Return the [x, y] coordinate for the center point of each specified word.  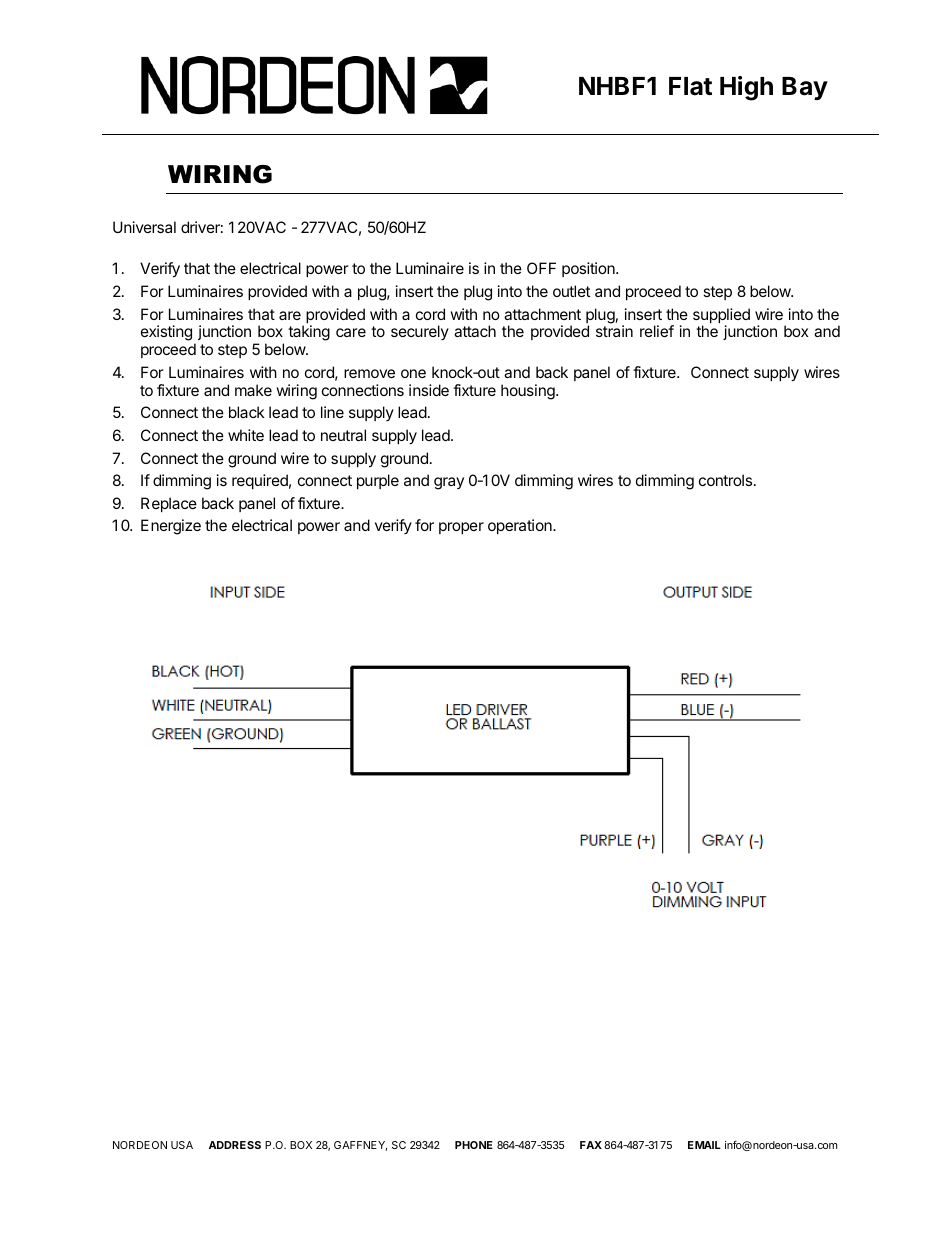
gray [449, 483]
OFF [541, 268]
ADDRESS [235, 1145]
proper [461, 528]
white [246, 435]
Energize [171, 527]
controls [725, 480]
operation [521, 526]
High [746, 88]
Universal [144, 227]
